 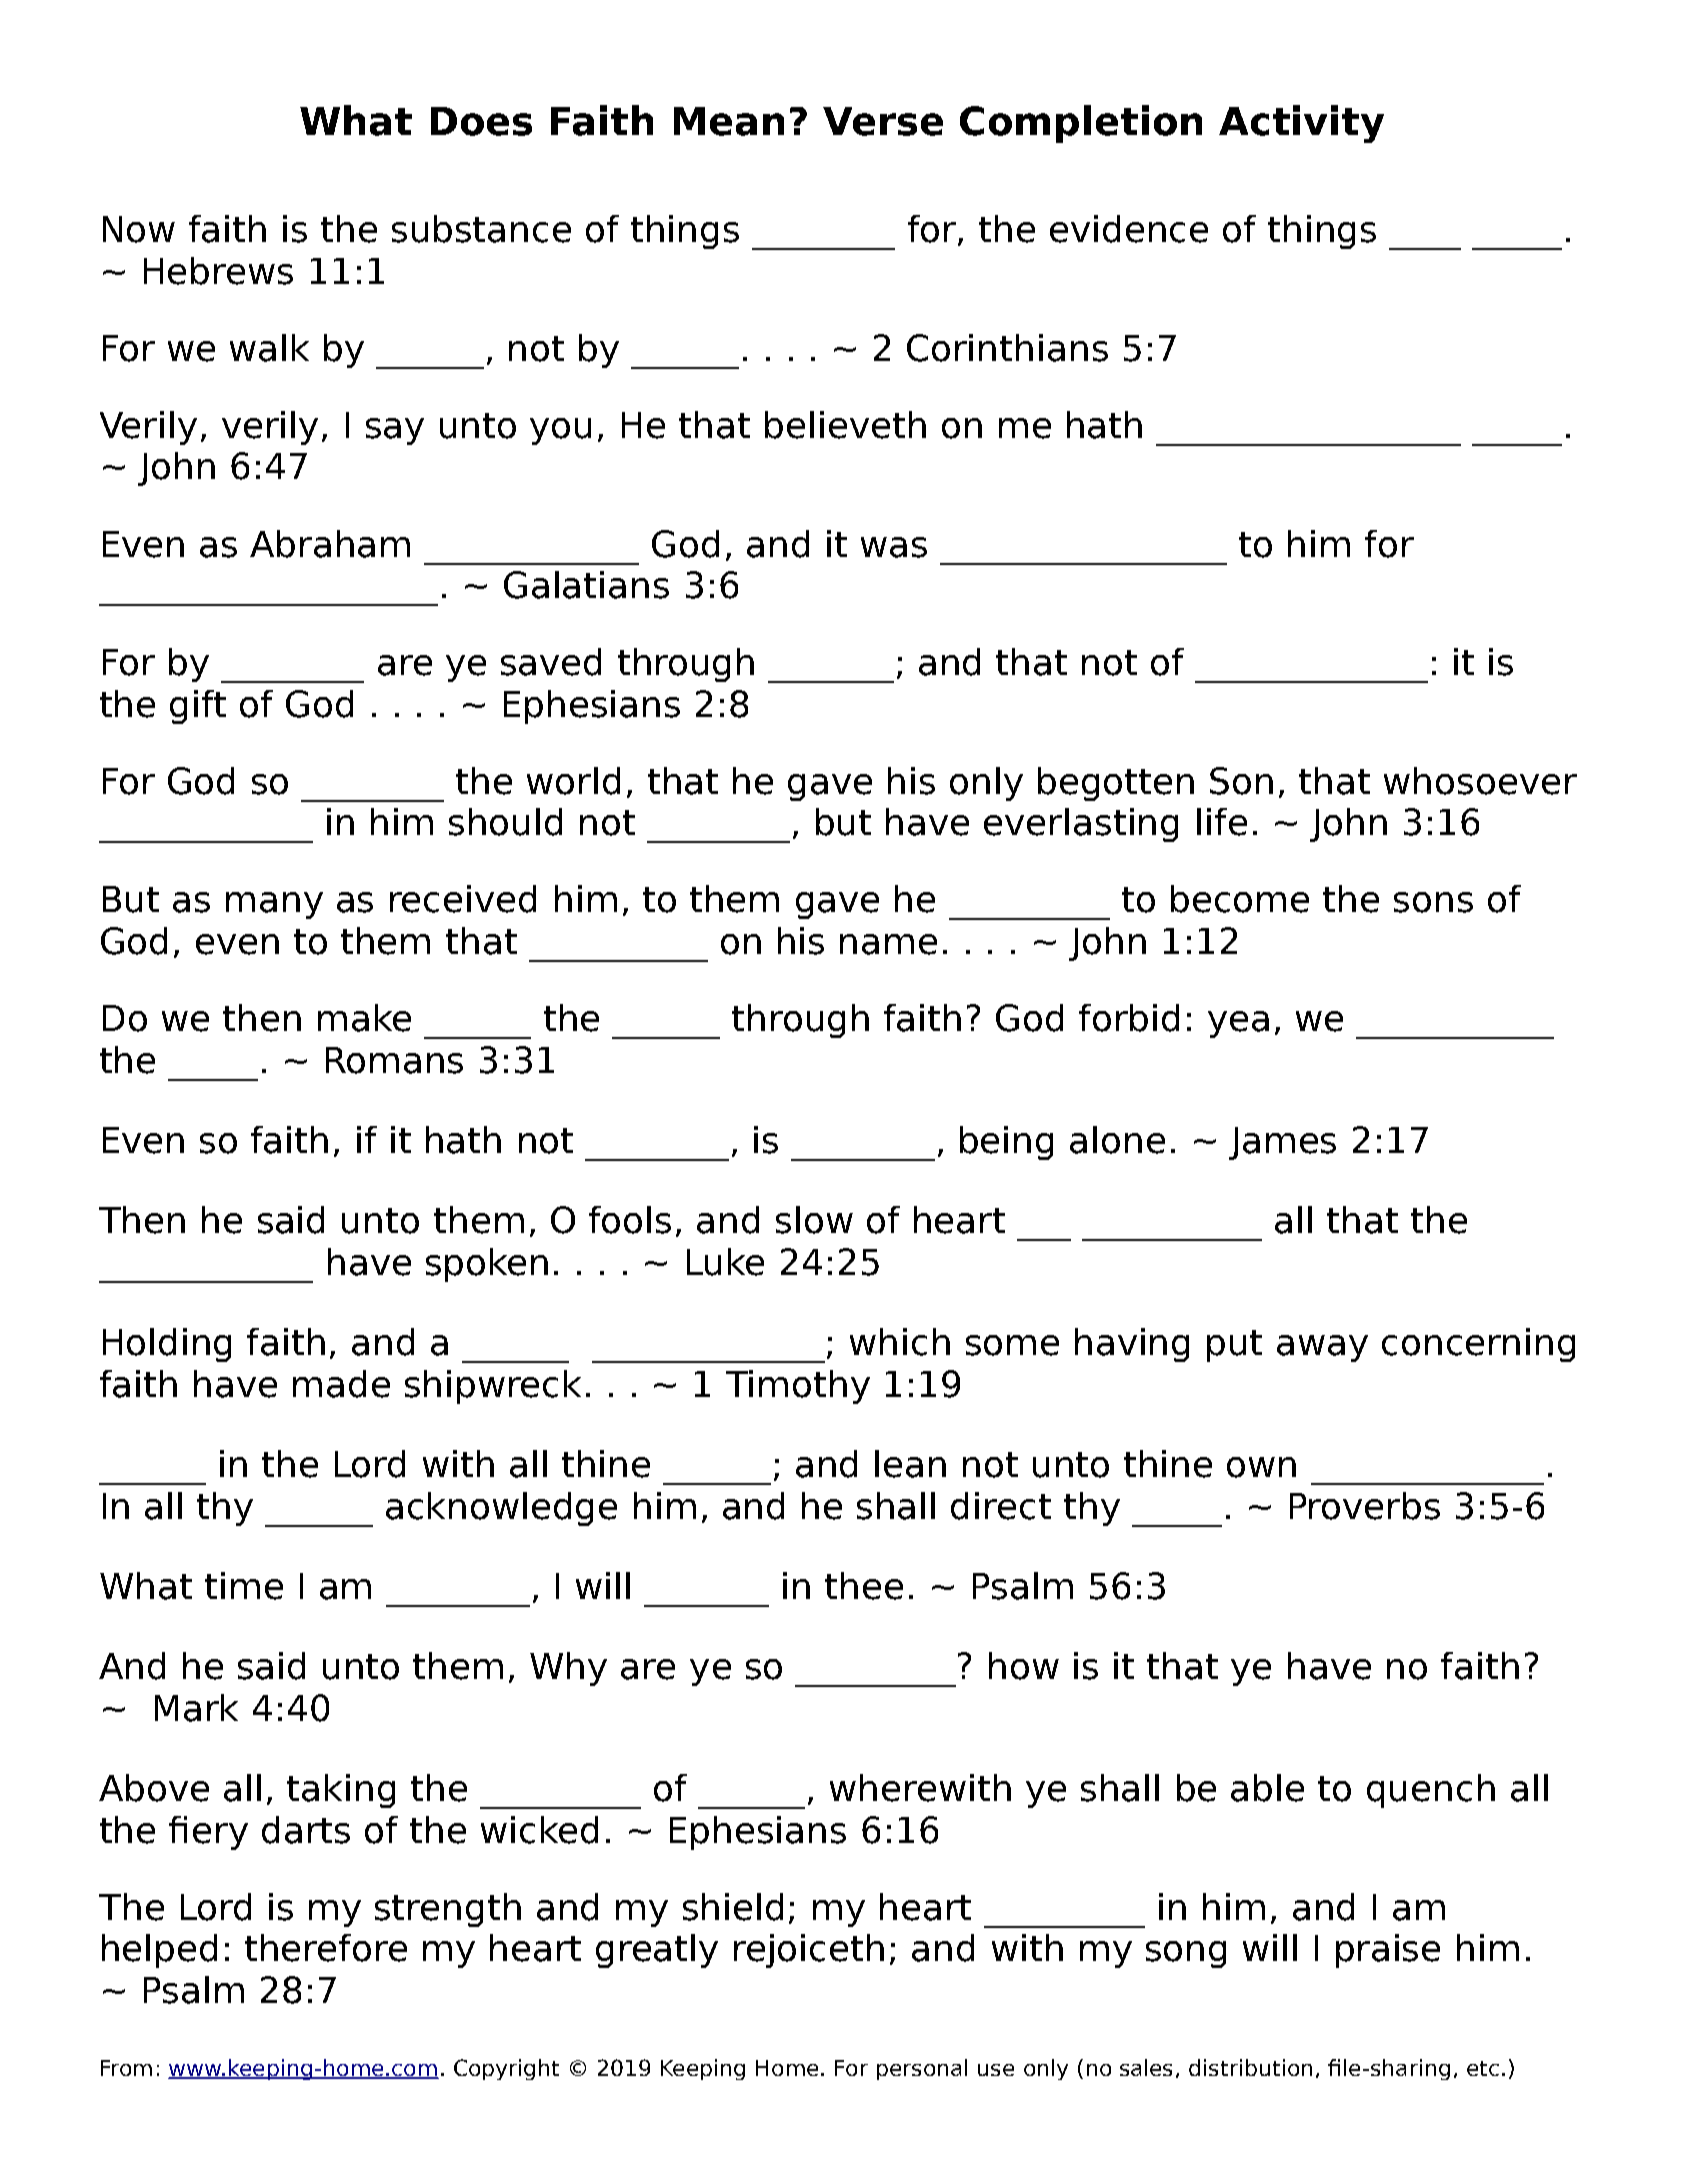 What do you see at coordinates (888, 944) in the screenshot?
I see `name` at bounding box center [888, 944].
